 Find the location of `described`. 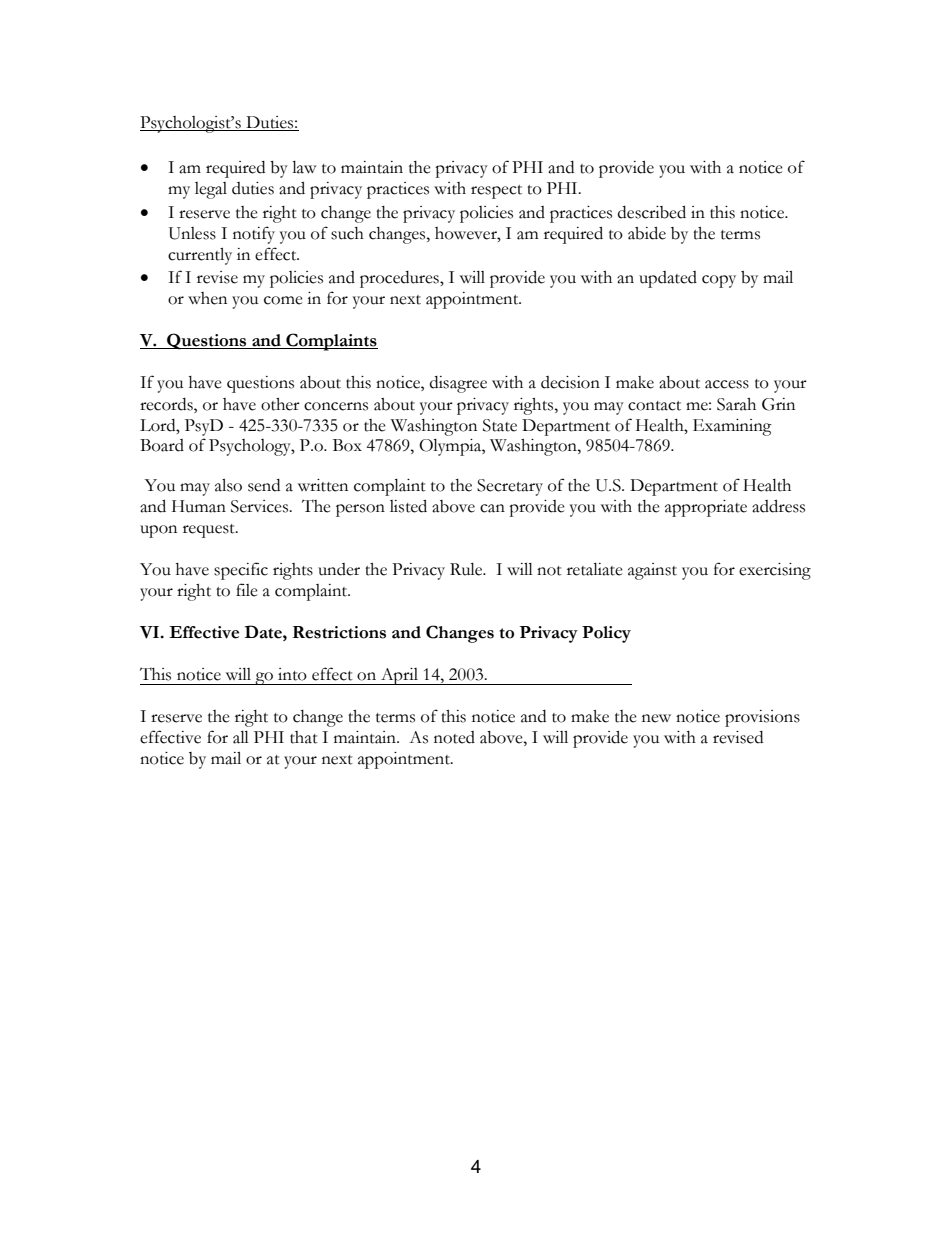

described is located at coordinates (652, 212).
